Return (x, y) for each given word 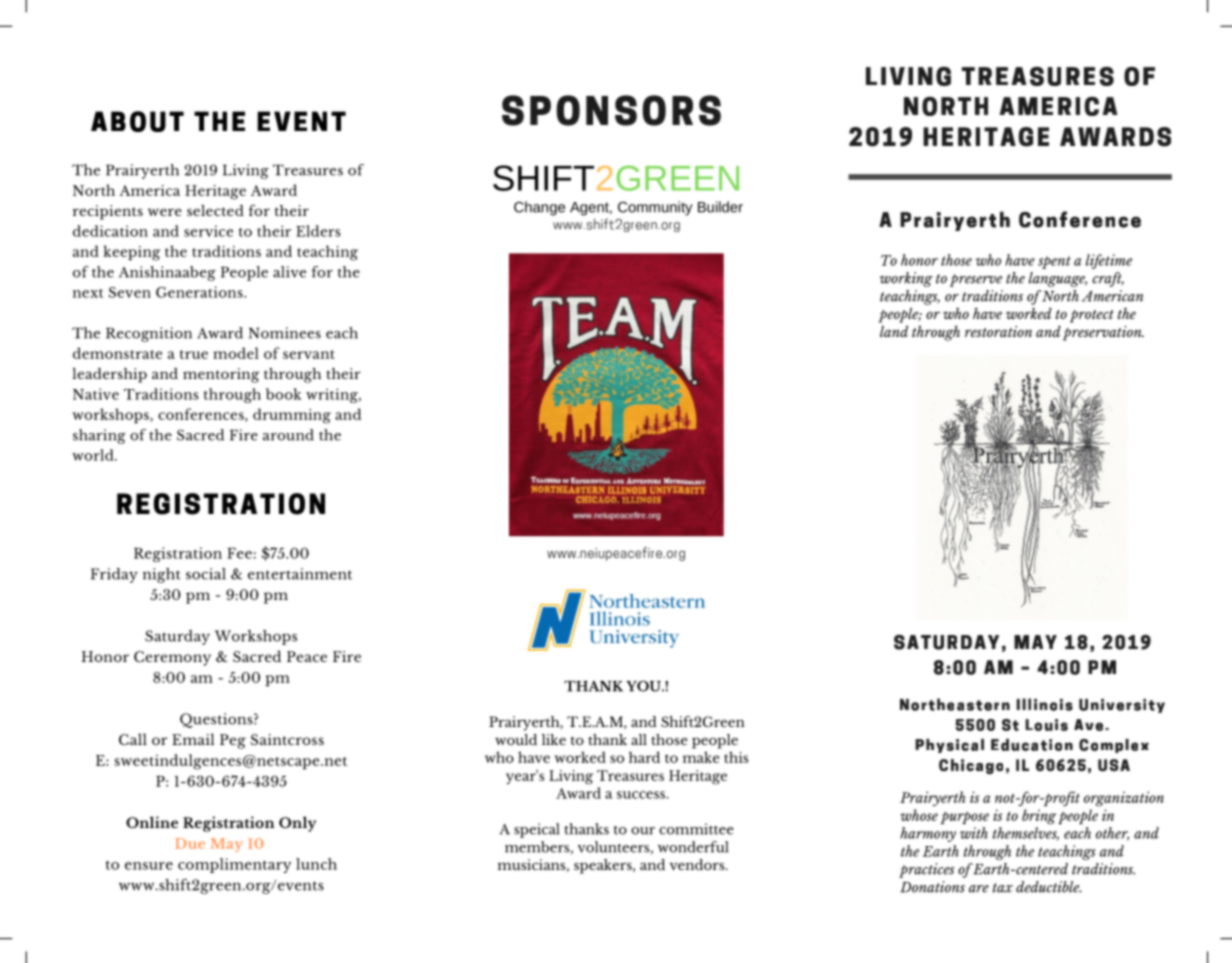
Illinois (1045, 704)
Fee (239, 553)
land (894, 331)
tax (1002, 888)
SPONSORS (611, 110)
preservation (1103, 333)
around (288, 435)
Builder (720, 207)
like (554, 739)
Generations (200, 292)
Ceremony (172, 658)
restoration (998, 331)
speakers (604, 866)
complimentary (235, 865)
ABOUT (137, 121)
